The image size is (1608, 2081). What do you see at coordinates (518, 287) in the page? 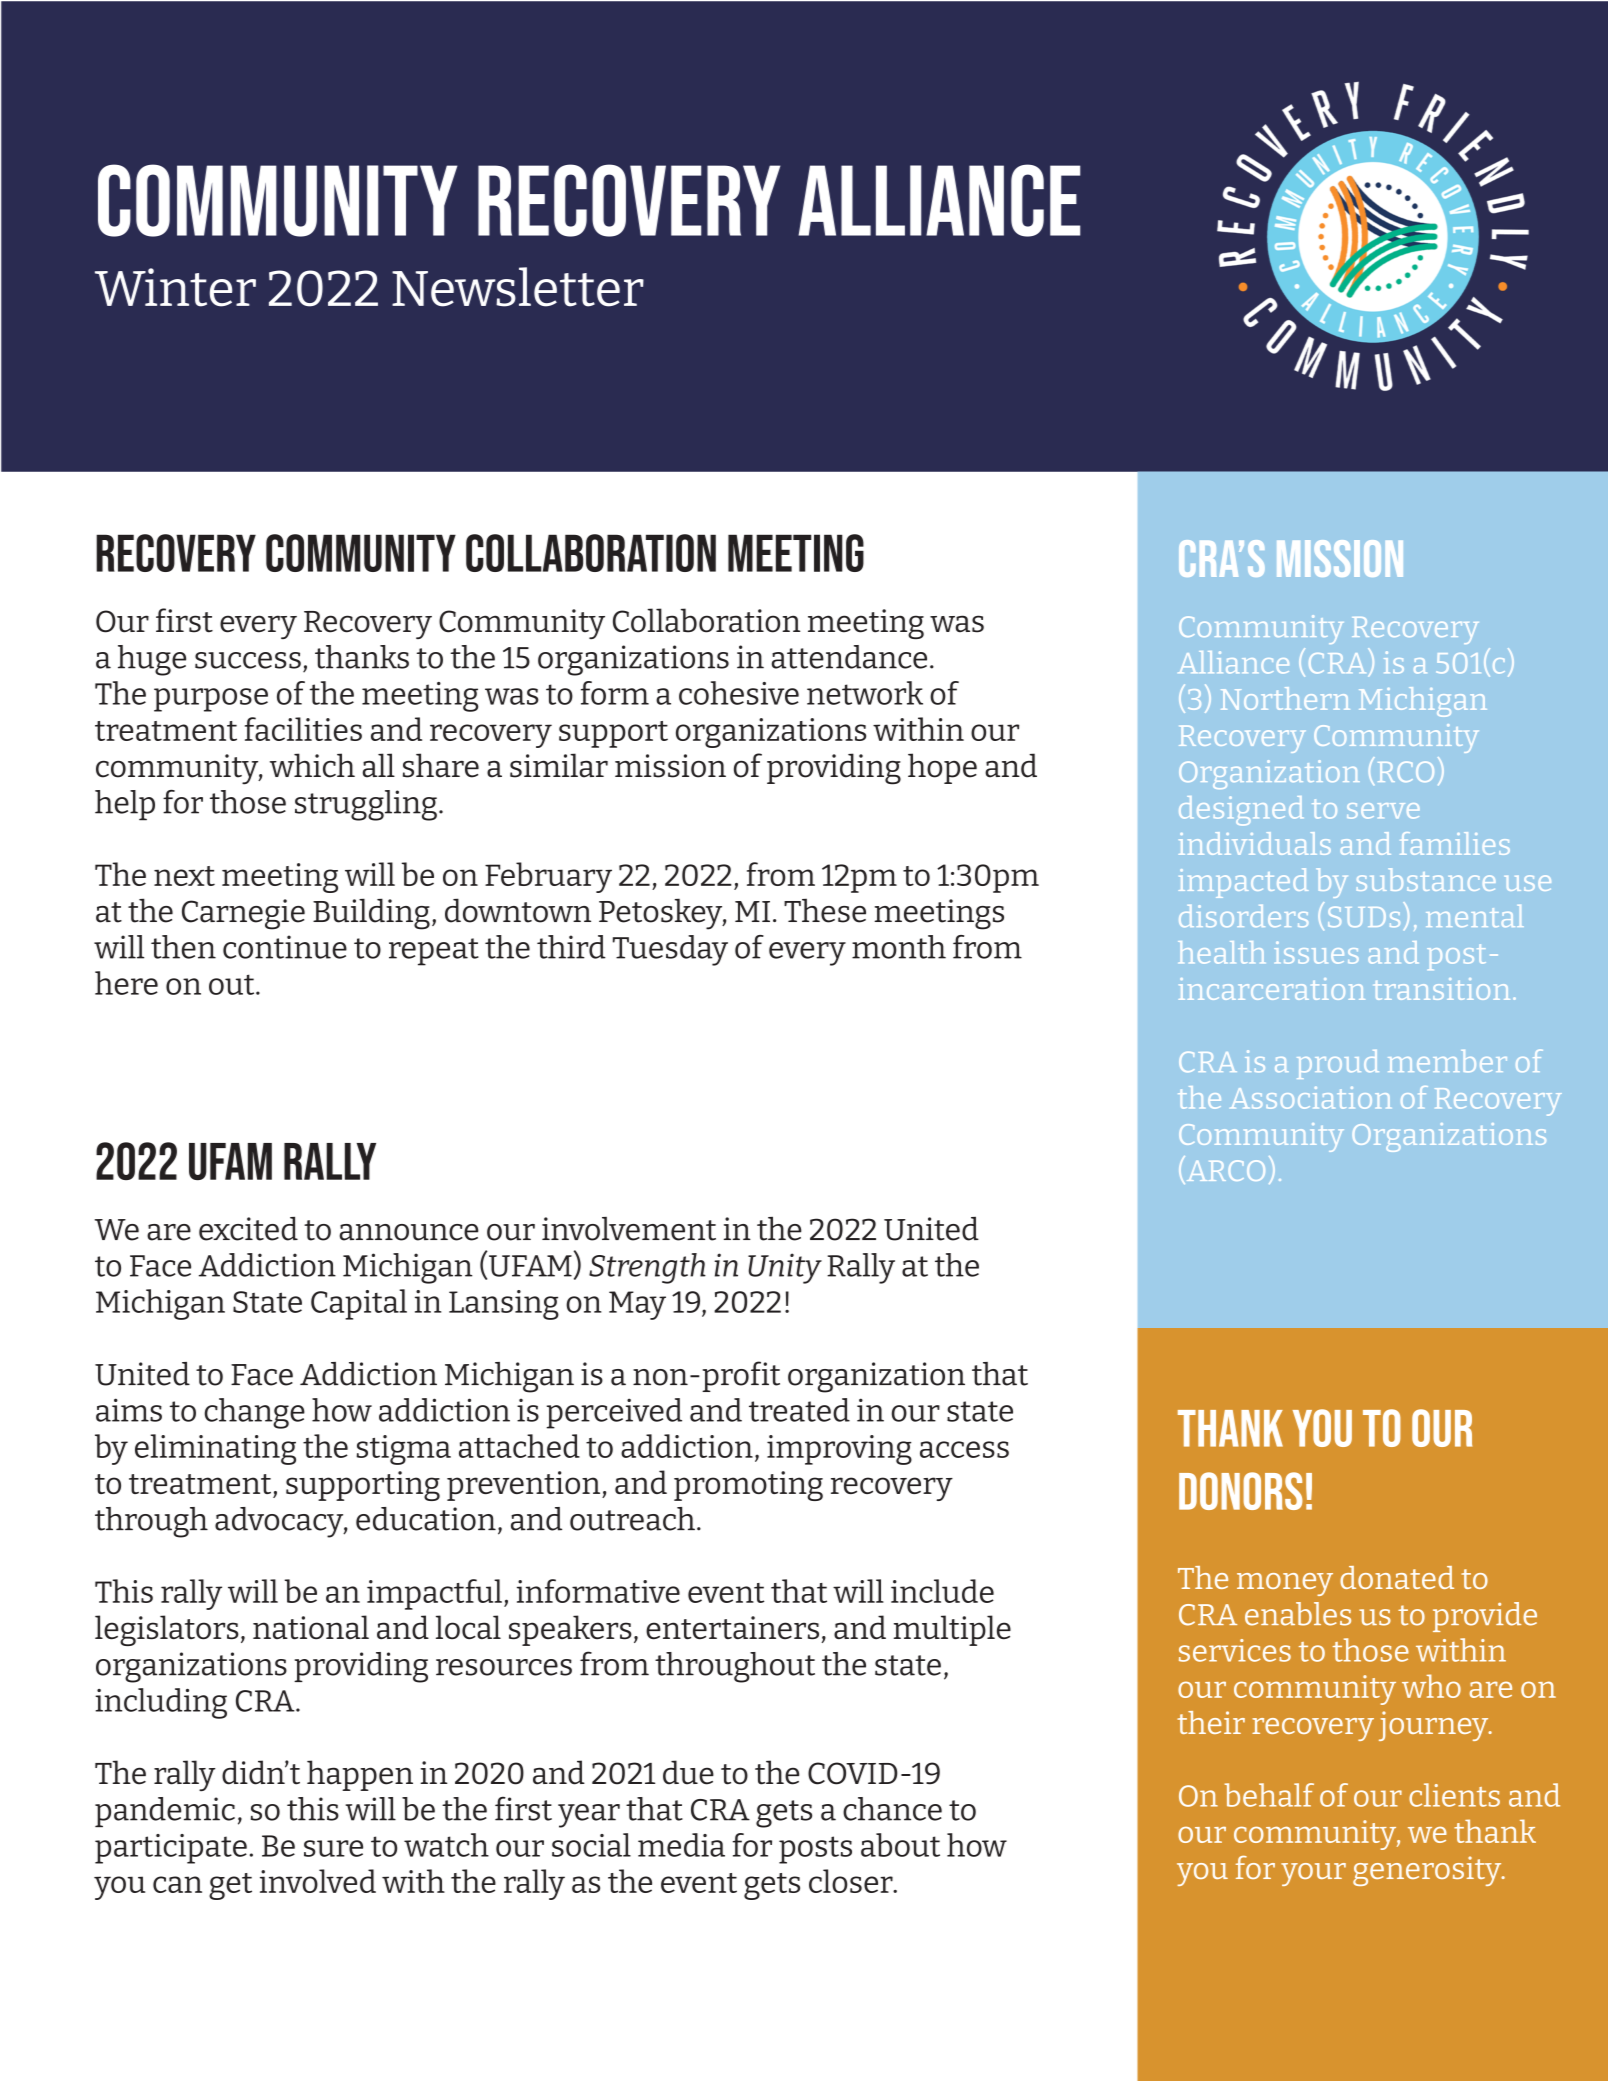
I see `Newsletter` at bounding box center [518, 287].
